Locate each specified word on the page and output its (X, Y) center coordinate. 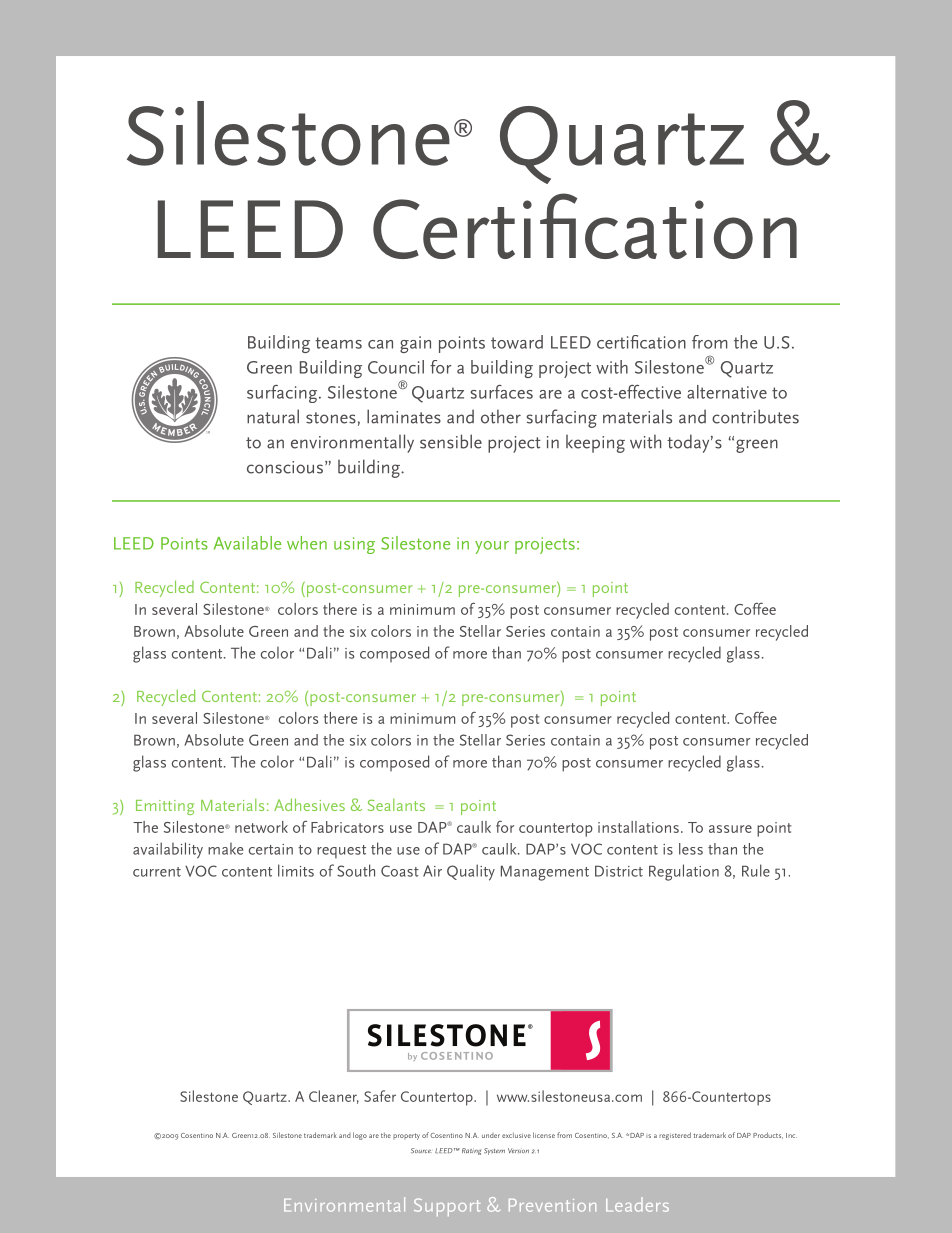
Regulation (684, 872)
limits (296, 870)
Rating (471, 1151)
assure (730, 829)
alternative (727, 392)
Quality (471, 872)
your (492, 547)
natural (273, 416)
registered (675, 1136)
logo (360, 1136)
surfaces (501, 392)
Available (247, 543)
